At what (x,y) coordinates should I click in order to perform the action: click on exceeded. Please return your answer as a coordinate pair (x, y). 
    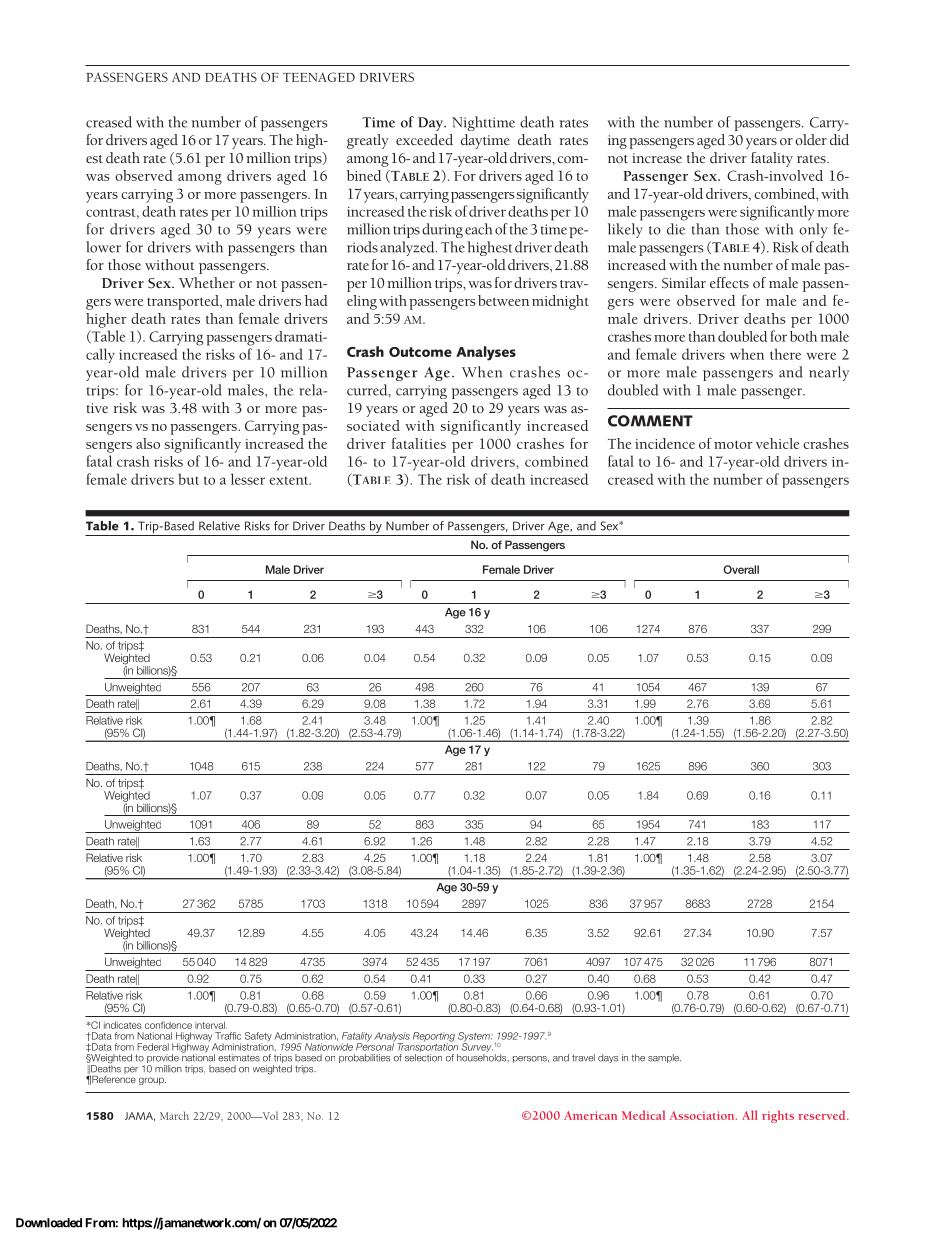
    Looking at the image, I should click on (424, 139).
